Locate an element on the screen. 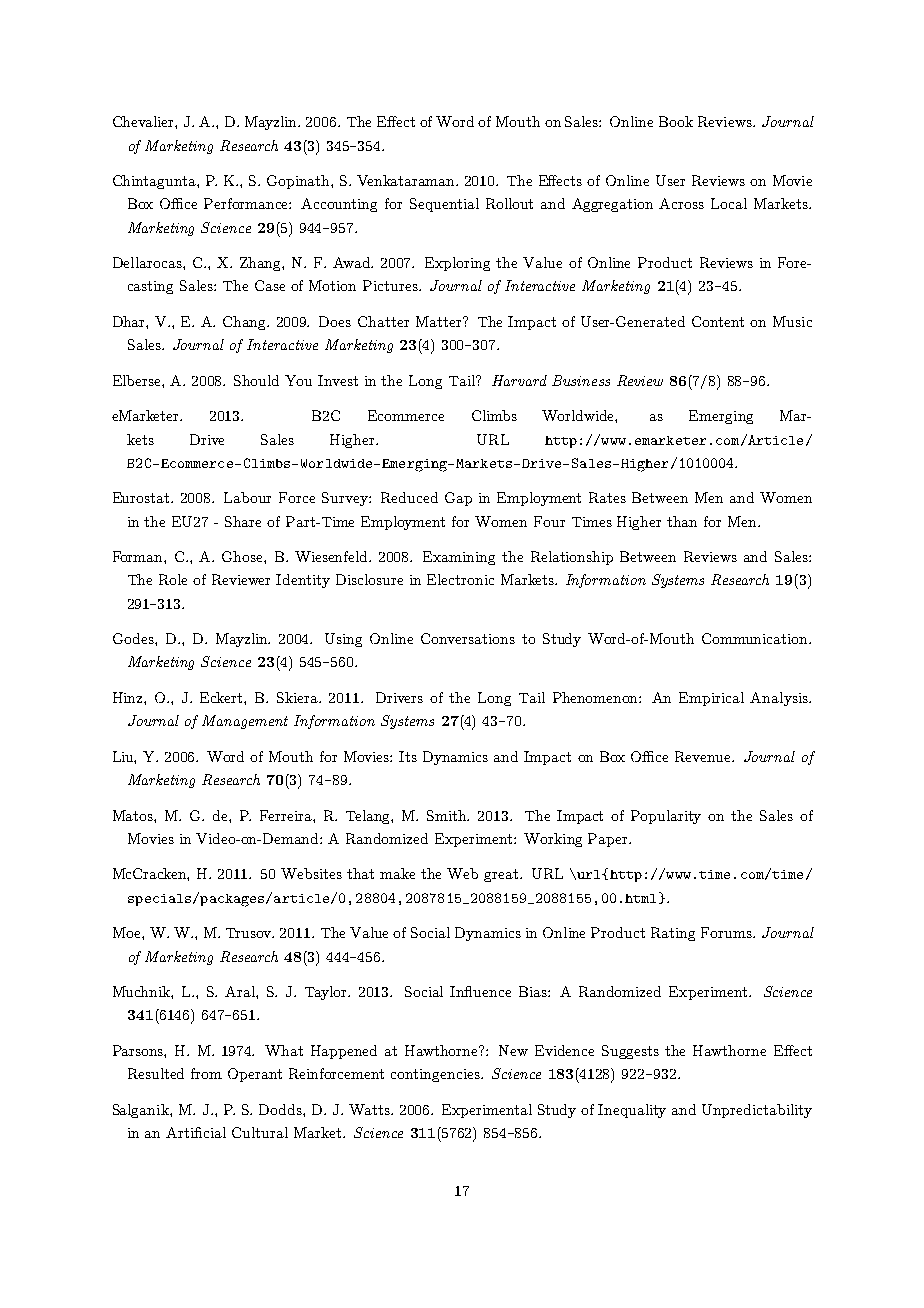  Venkataraman is located at coordinates (407, 180).
